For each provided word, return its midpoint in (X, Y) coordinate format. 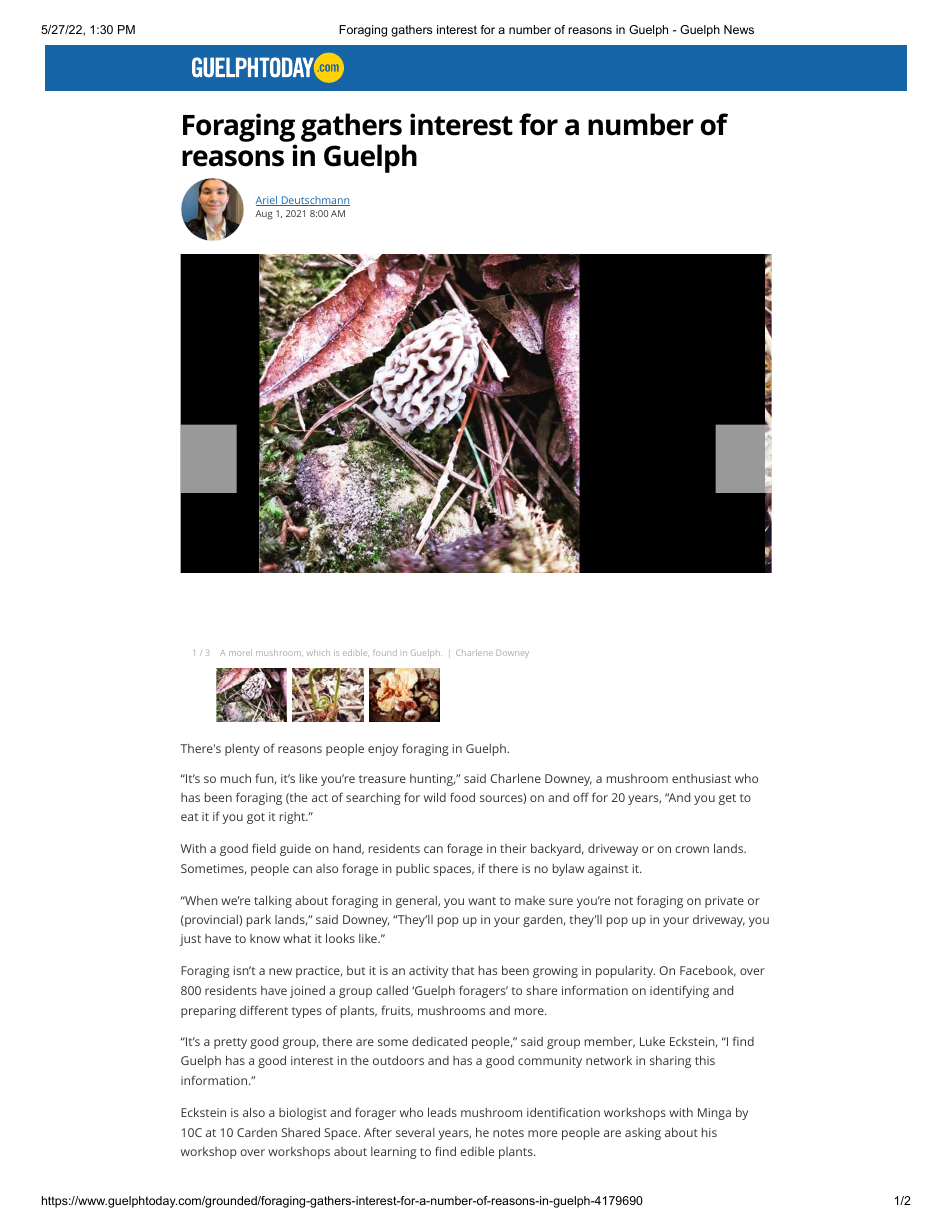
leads (442, 1112)
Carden (257, 1132)
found (385, 652)
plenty (242, 750)
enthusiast (701, 778)
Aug (264, 215)
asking (643, 1134)
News (739, 29)
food (462, 797)
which (318, 652)
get (727, 799)
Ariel (267, 201)
